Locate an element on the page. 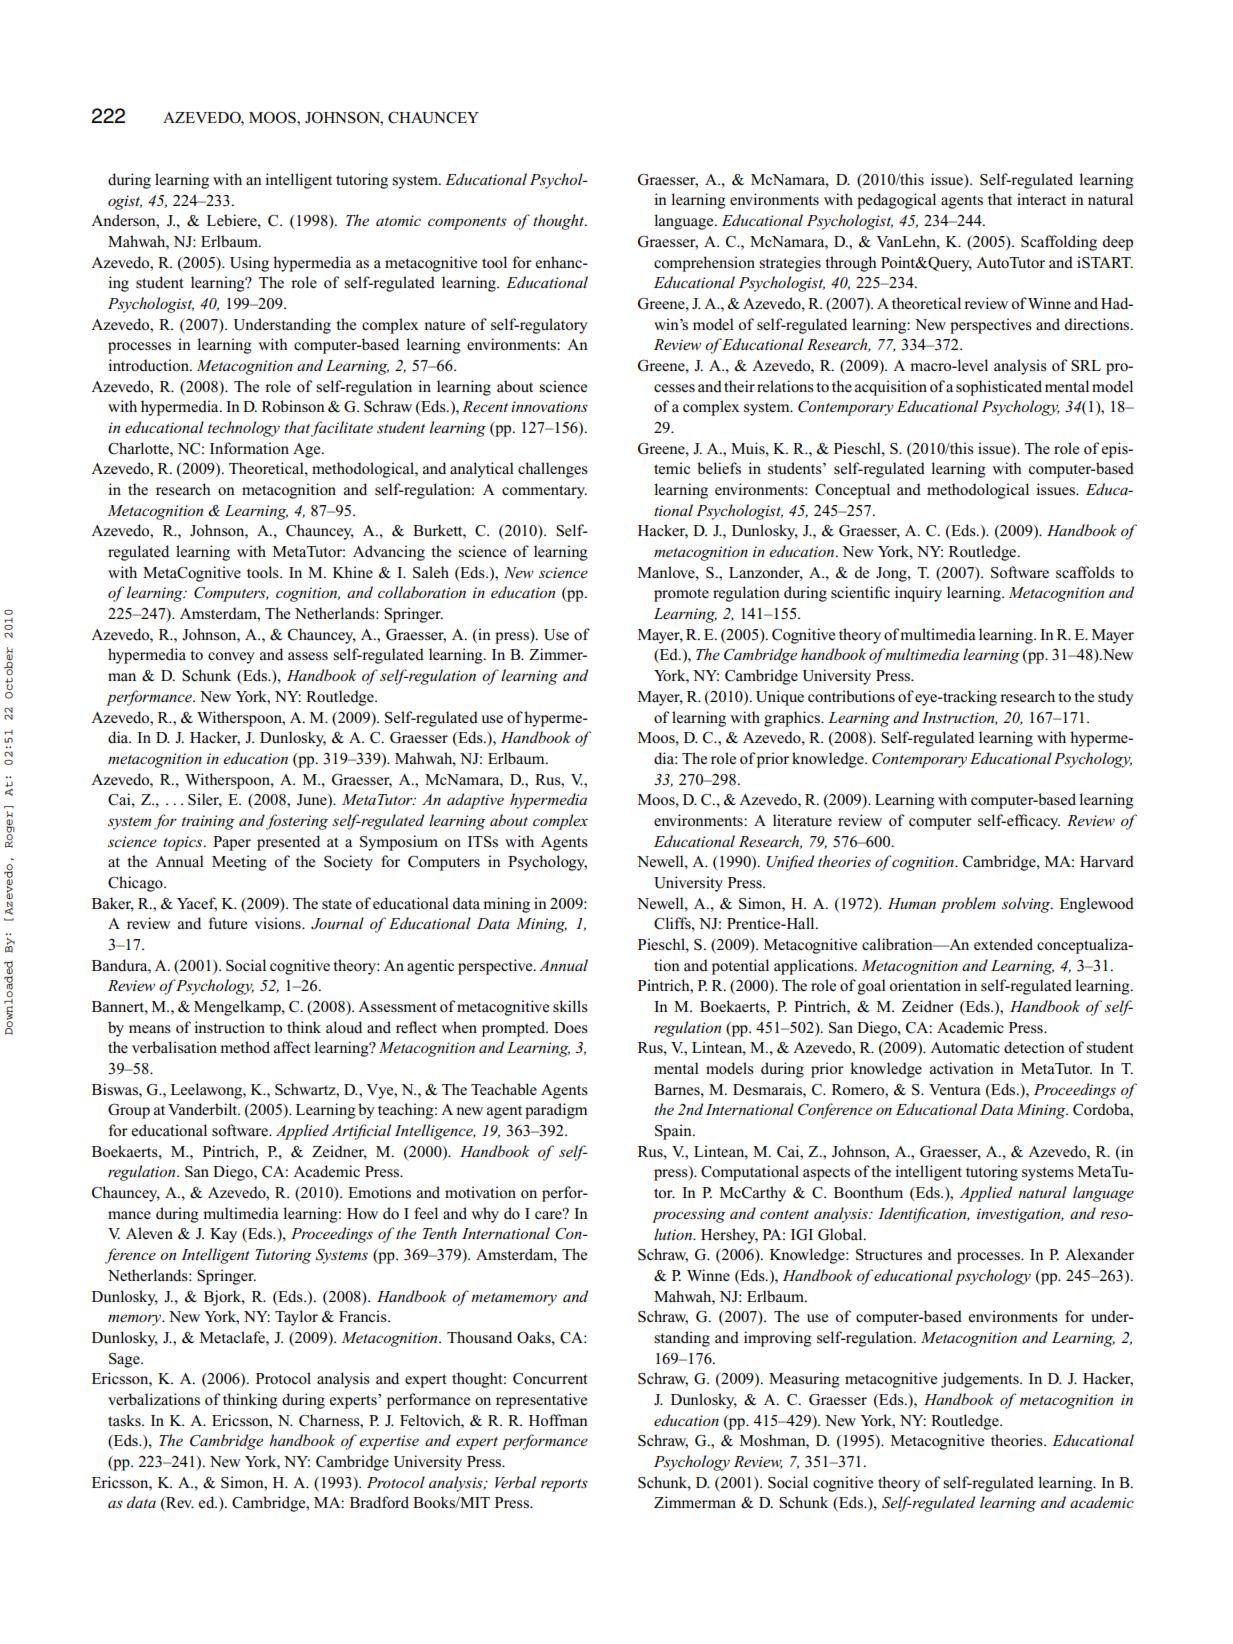 The width and height of the image is (1233, 1644). promote is located at coordinates (681, 595).
